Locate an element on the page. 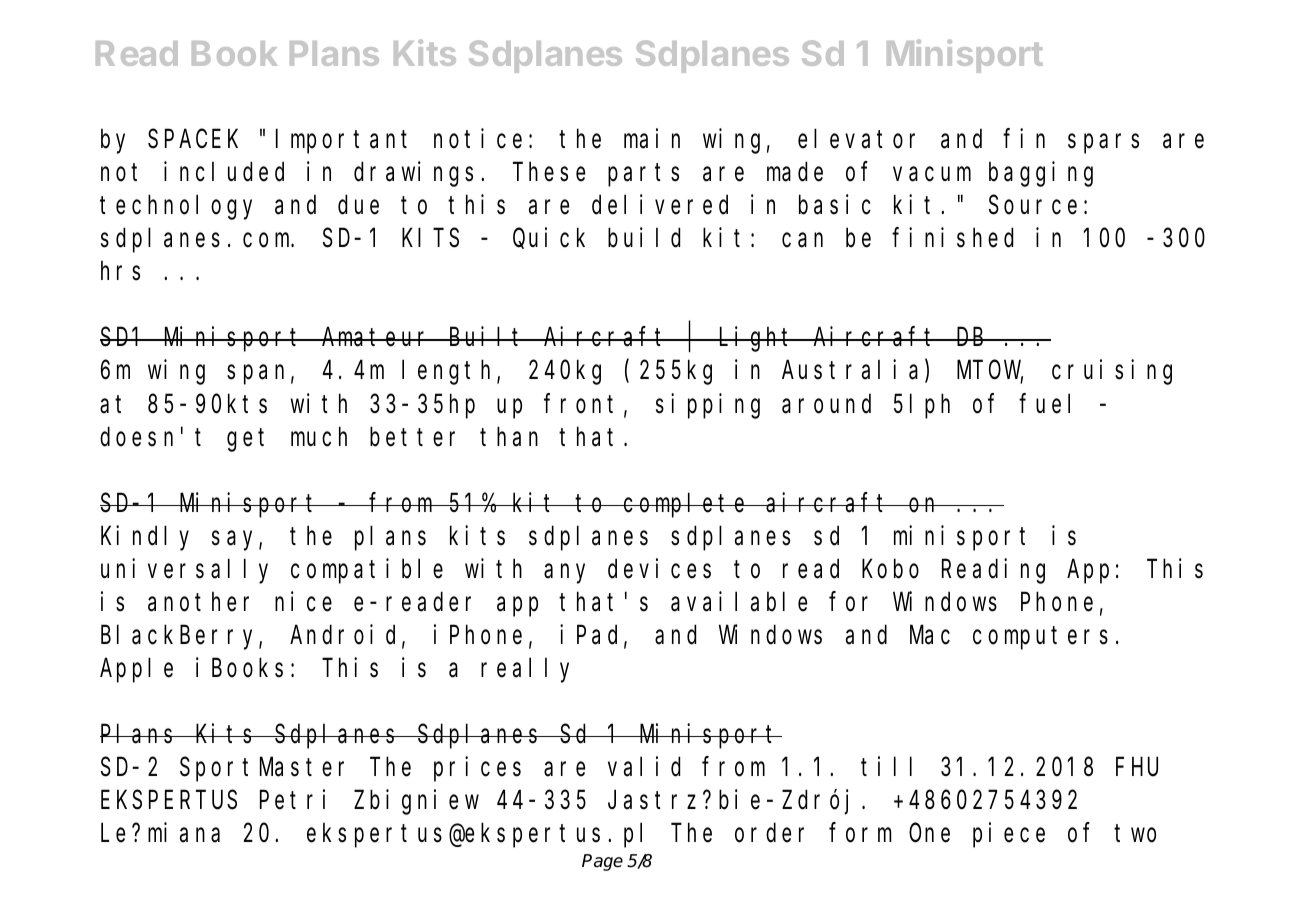  Page is located at coordinates (602, 862).
